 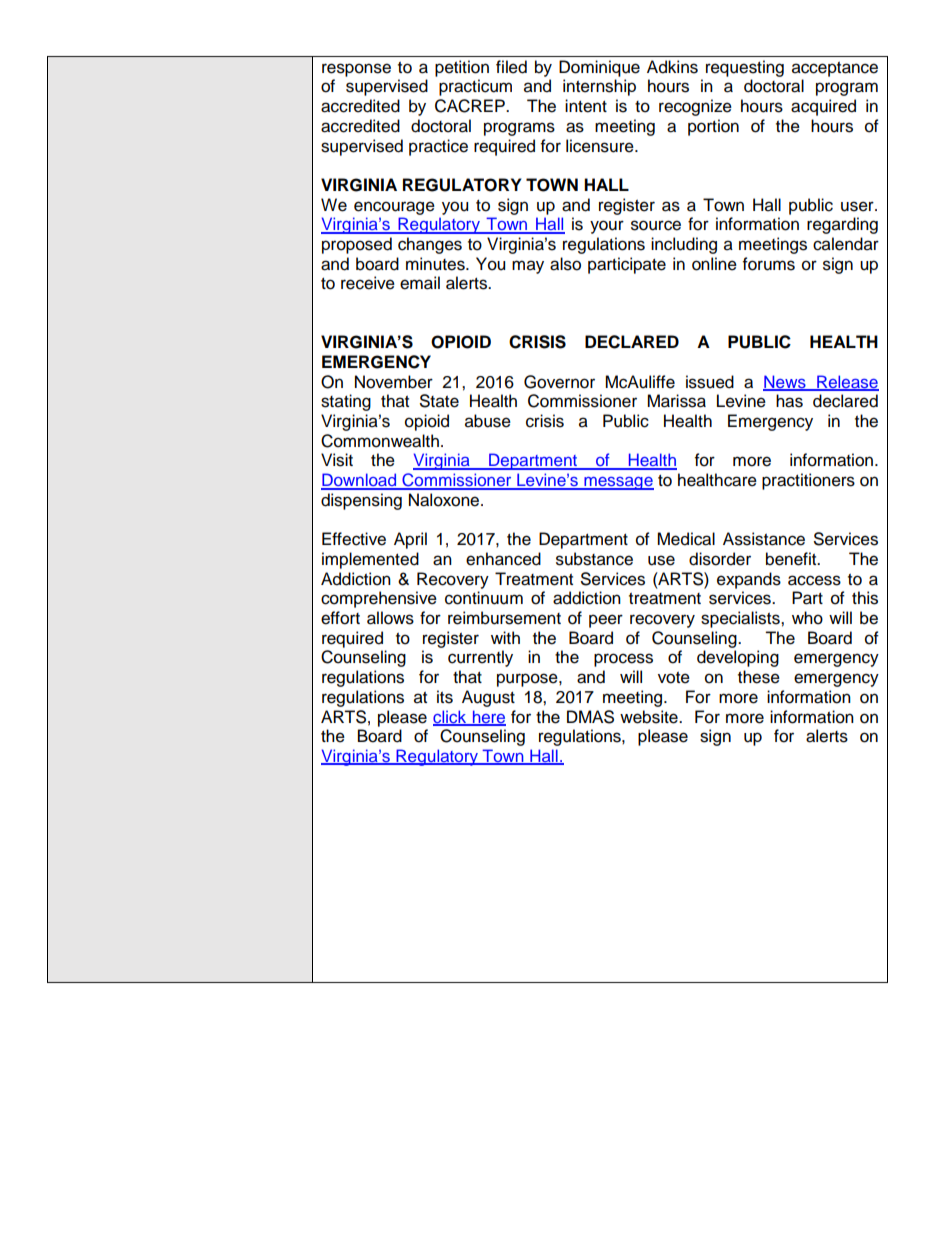 I want to click on has, so click(x=789, y=401).
